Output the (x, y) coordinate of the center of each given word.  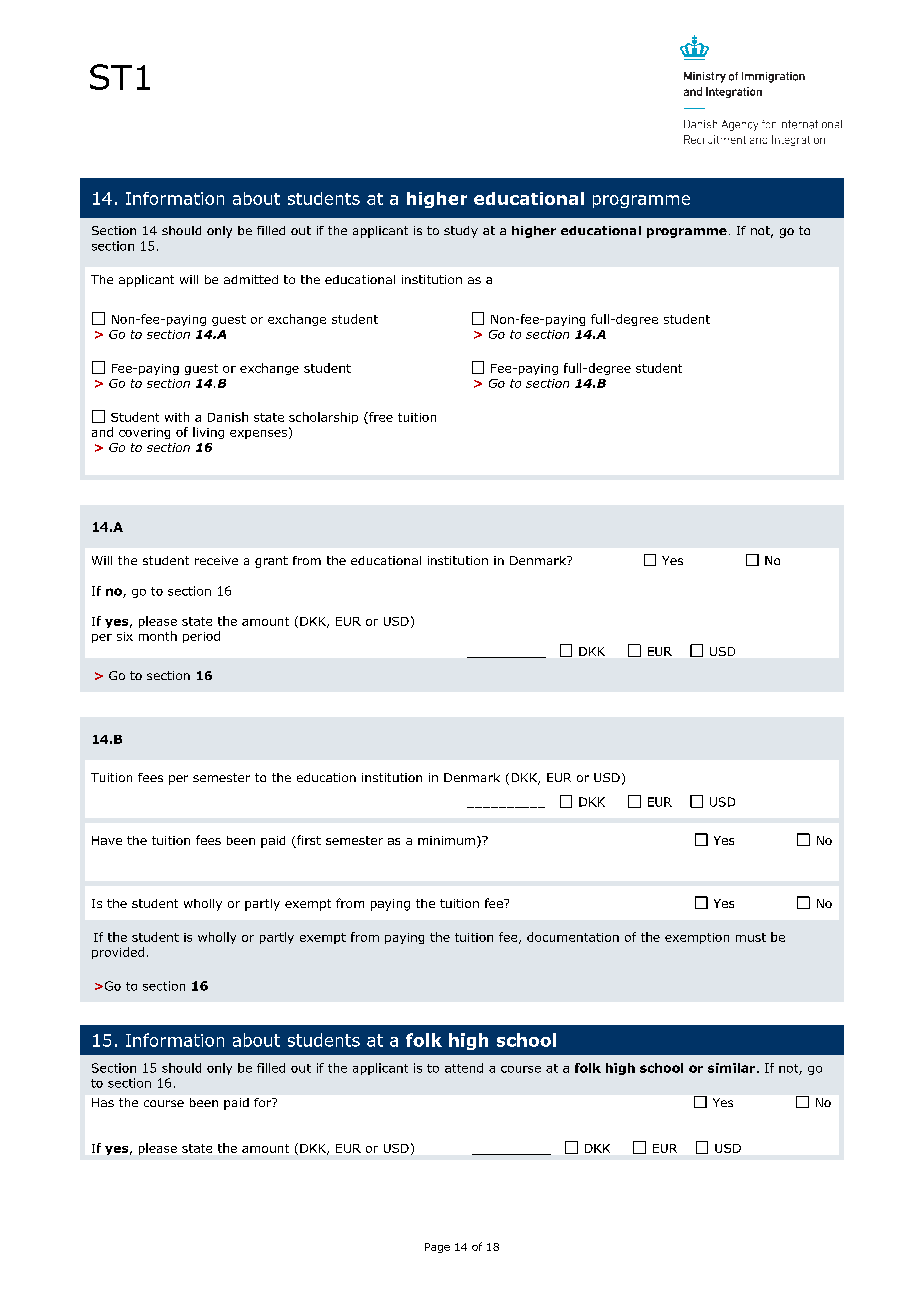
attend (464, 1068)
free (380, 418)
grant (271, 562)
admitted (251, 279)
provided (118, 953)
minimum (446, 840)
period (201, 637)
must (751, 937)
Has (103, 1102)
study (461, 232)
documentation (573, 937)
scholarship (323, 418)
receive (216, 560)
